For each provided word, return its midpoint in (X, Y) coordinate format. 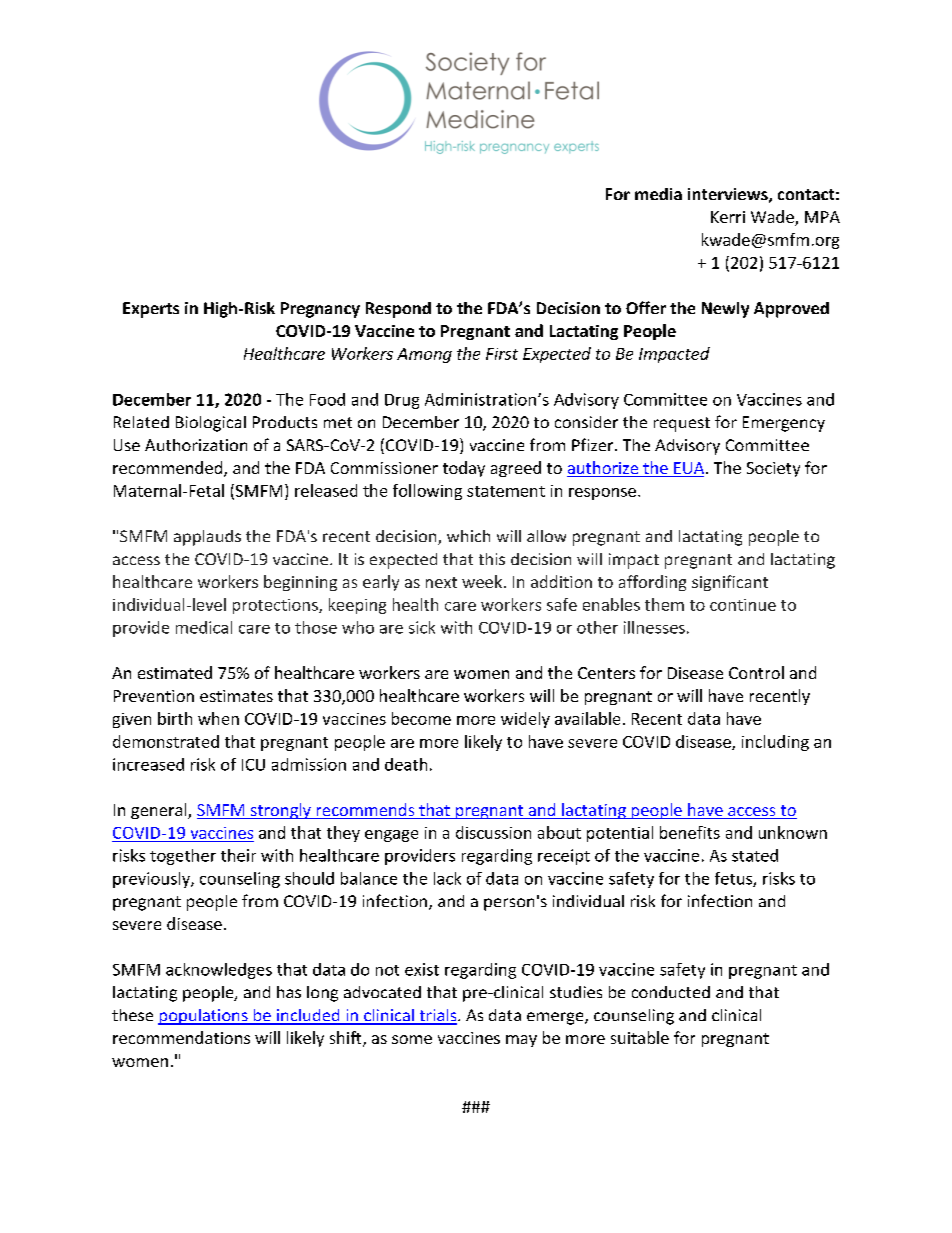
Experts (151, 310)
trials (438, 1016)
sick (422, 627)
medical (204, 627)
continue (743, 605)
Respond (398, 310)
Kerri (728, 217)
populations (204, 1017)
